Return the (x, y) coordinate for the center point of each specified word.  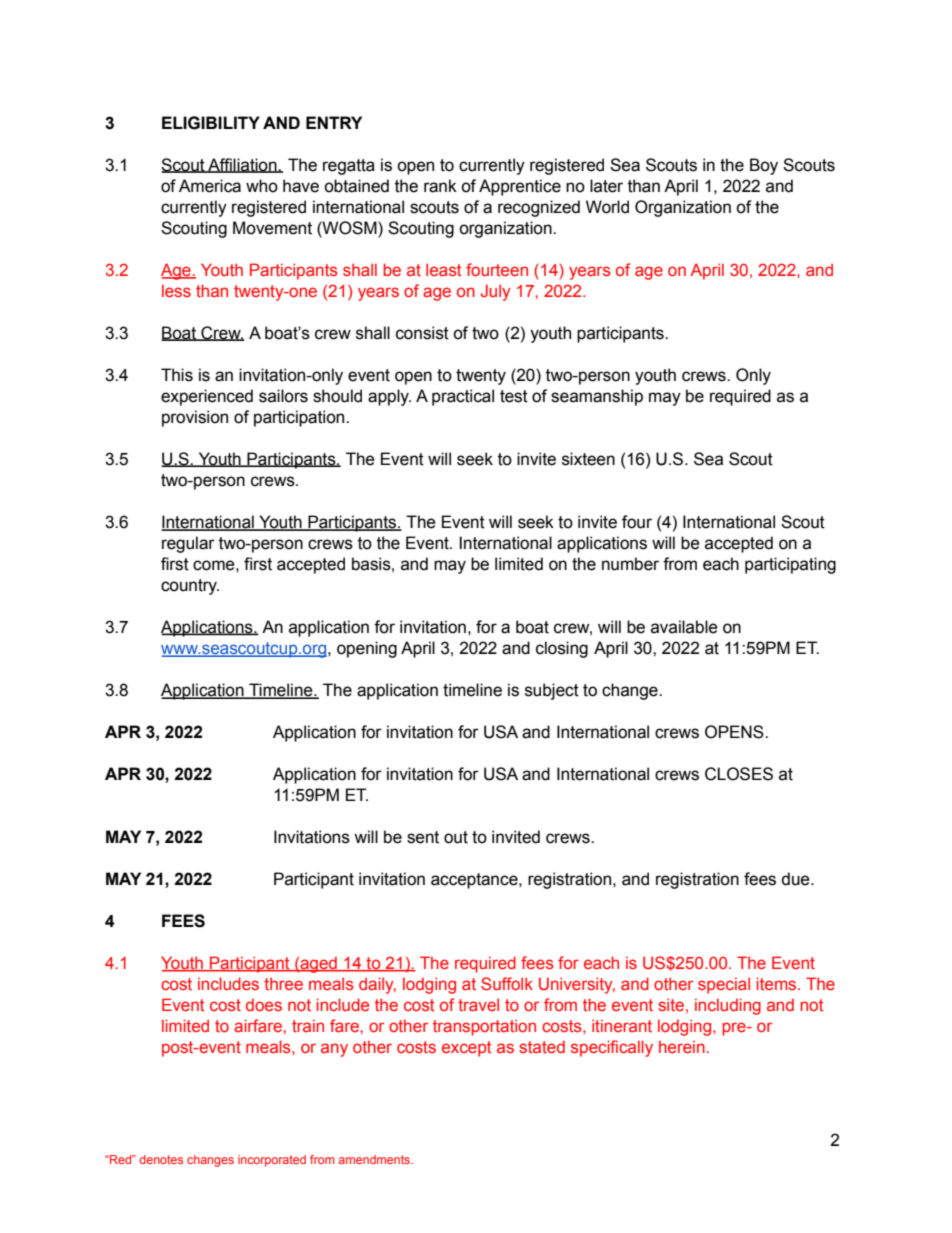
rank (440, 186)
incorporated (272, 1161)
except (466, 1049)
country (190, 587)
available (684, 627)
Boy (764, 166)
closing (562, 649)
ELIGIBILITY (211, 123)
